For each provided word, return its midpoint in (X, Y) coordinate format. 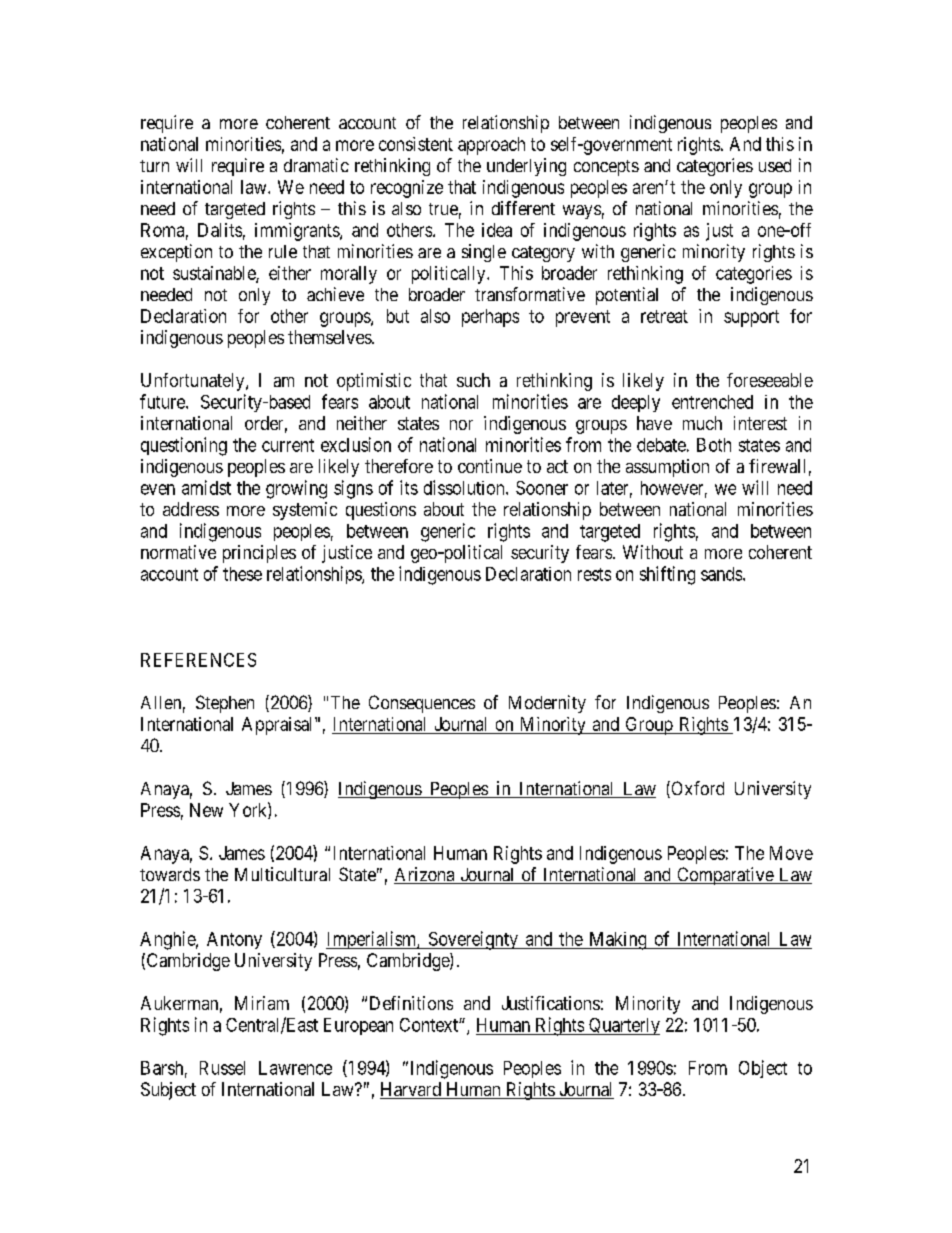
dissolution (465, 487)
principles (259, 554)
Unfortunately (194, 382)
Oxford (696, 789)
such (473, 380)
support (751, 318)
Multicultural (282, 874)
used (775, 165)
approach (491, 146)
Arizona (425, 875)
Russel (222, 1068)
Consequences (422, 704)
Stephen (225, 704)
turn (154, 166)
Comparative (725, 876)
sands (722, 574)
